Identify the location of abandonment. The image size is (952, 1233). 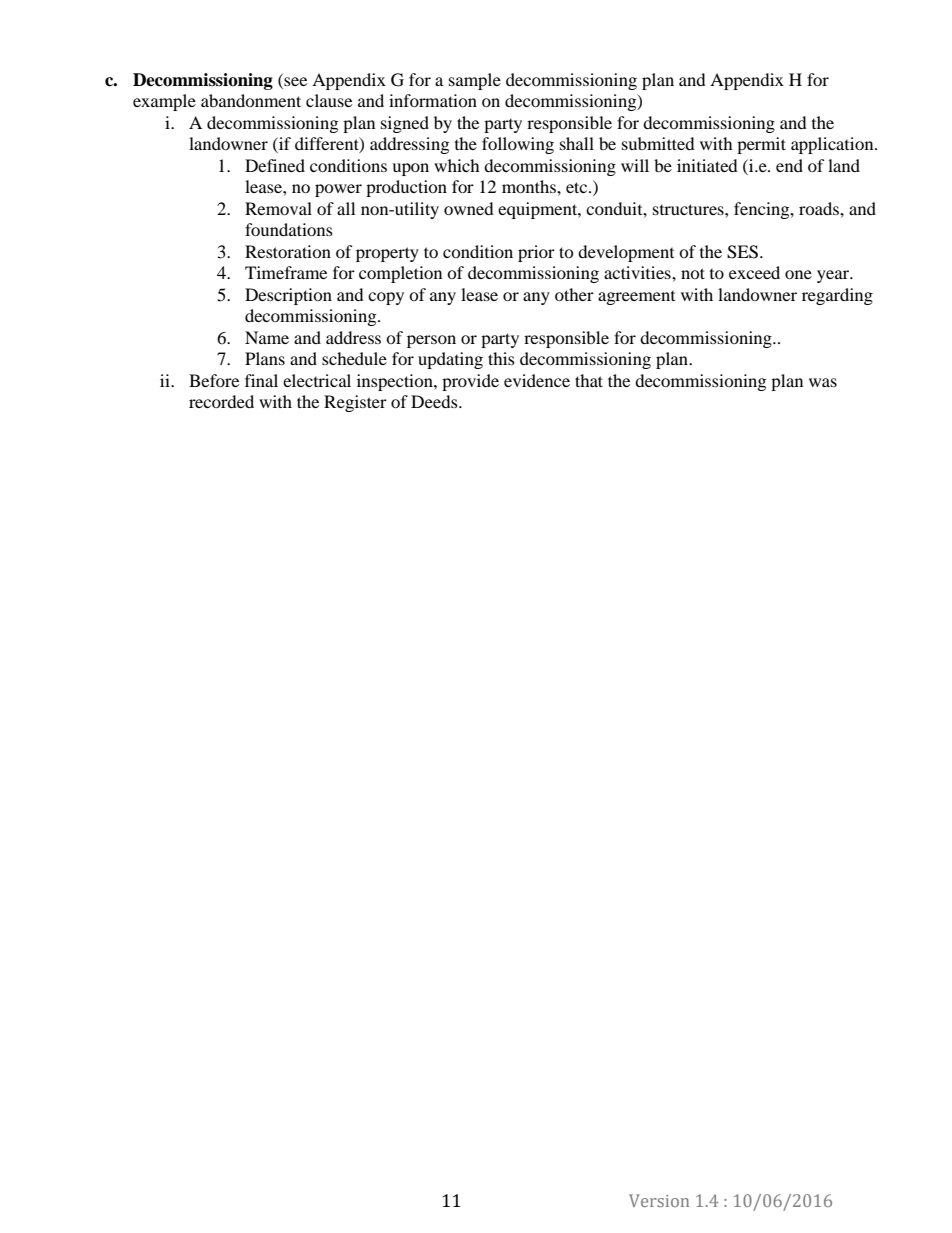
(251, 100).
